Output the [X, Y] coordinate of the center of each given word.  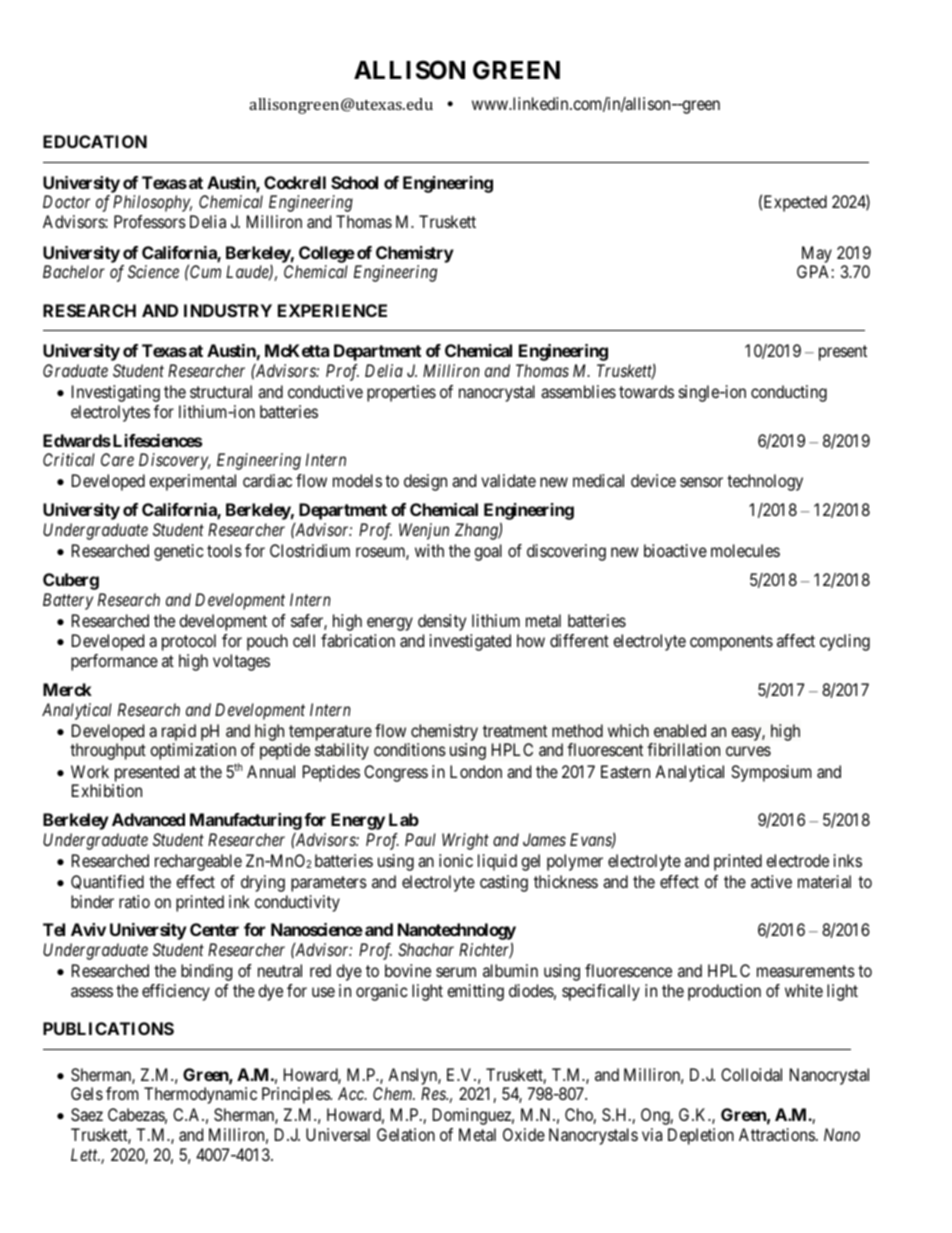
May [817, 254]
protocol [189, 642]
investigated [470, 642]
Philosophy [152, 203]
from [122, 1093]
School [354, 182]
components [731, 643]
